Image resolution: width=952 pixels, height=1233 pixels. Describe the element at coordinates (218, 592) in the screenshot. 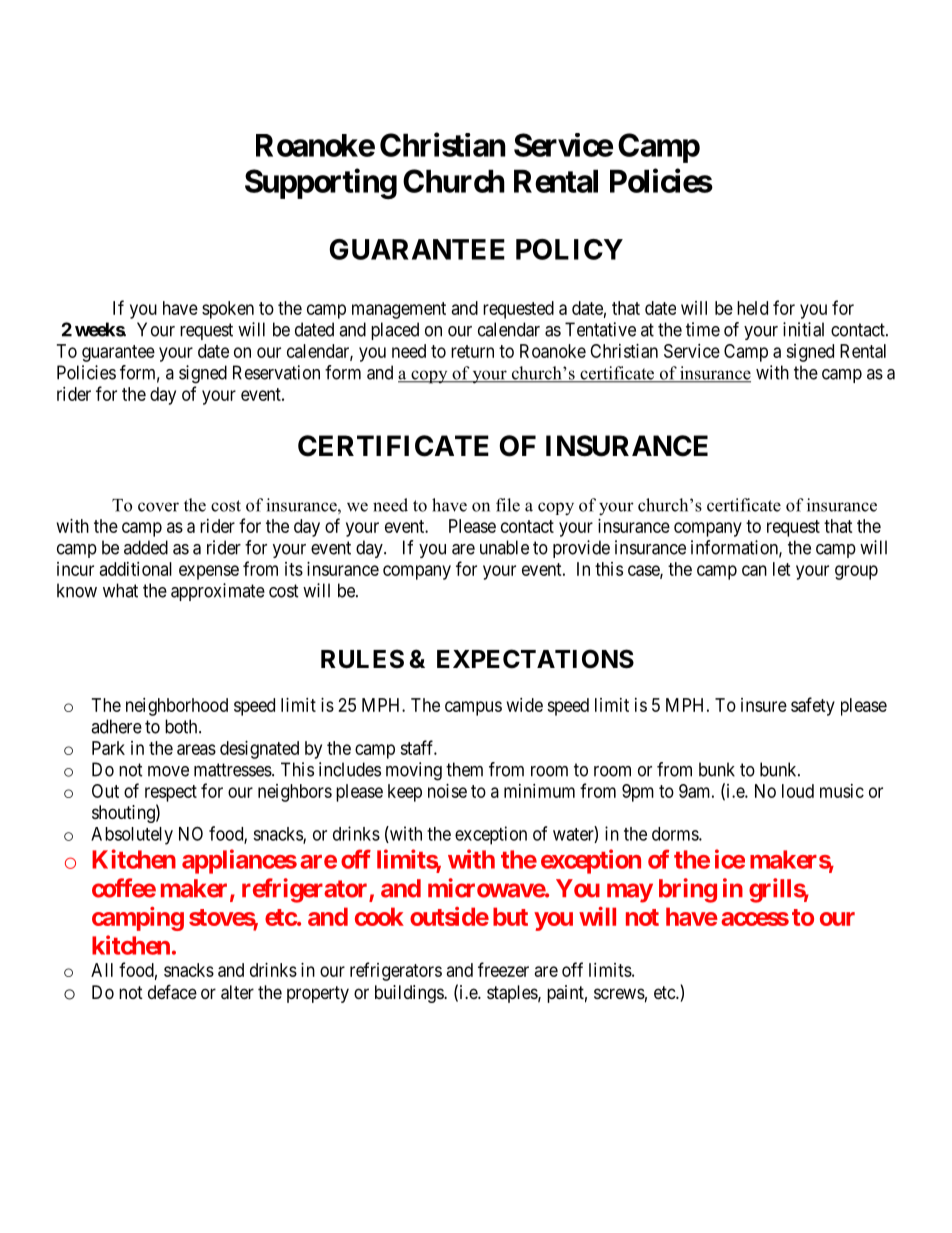

I see `approximate` at that location.
